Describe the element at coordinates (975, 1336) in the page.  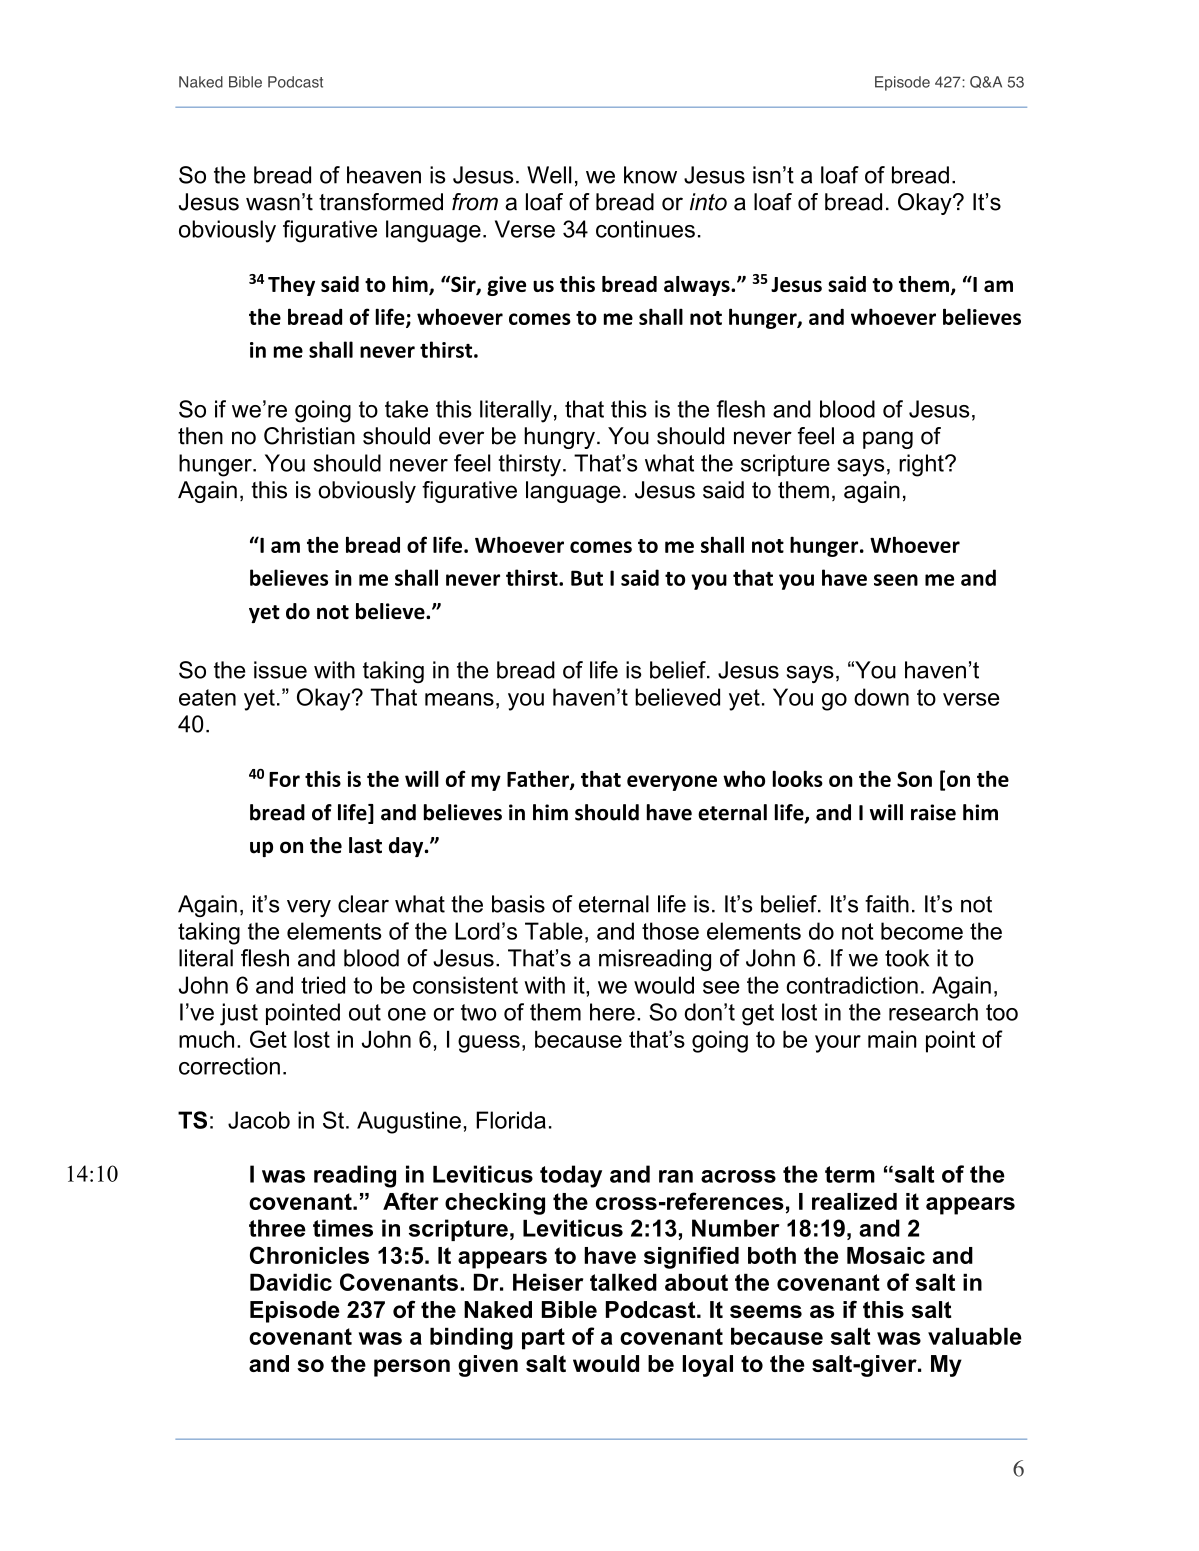
I see `valuable` at that location.
